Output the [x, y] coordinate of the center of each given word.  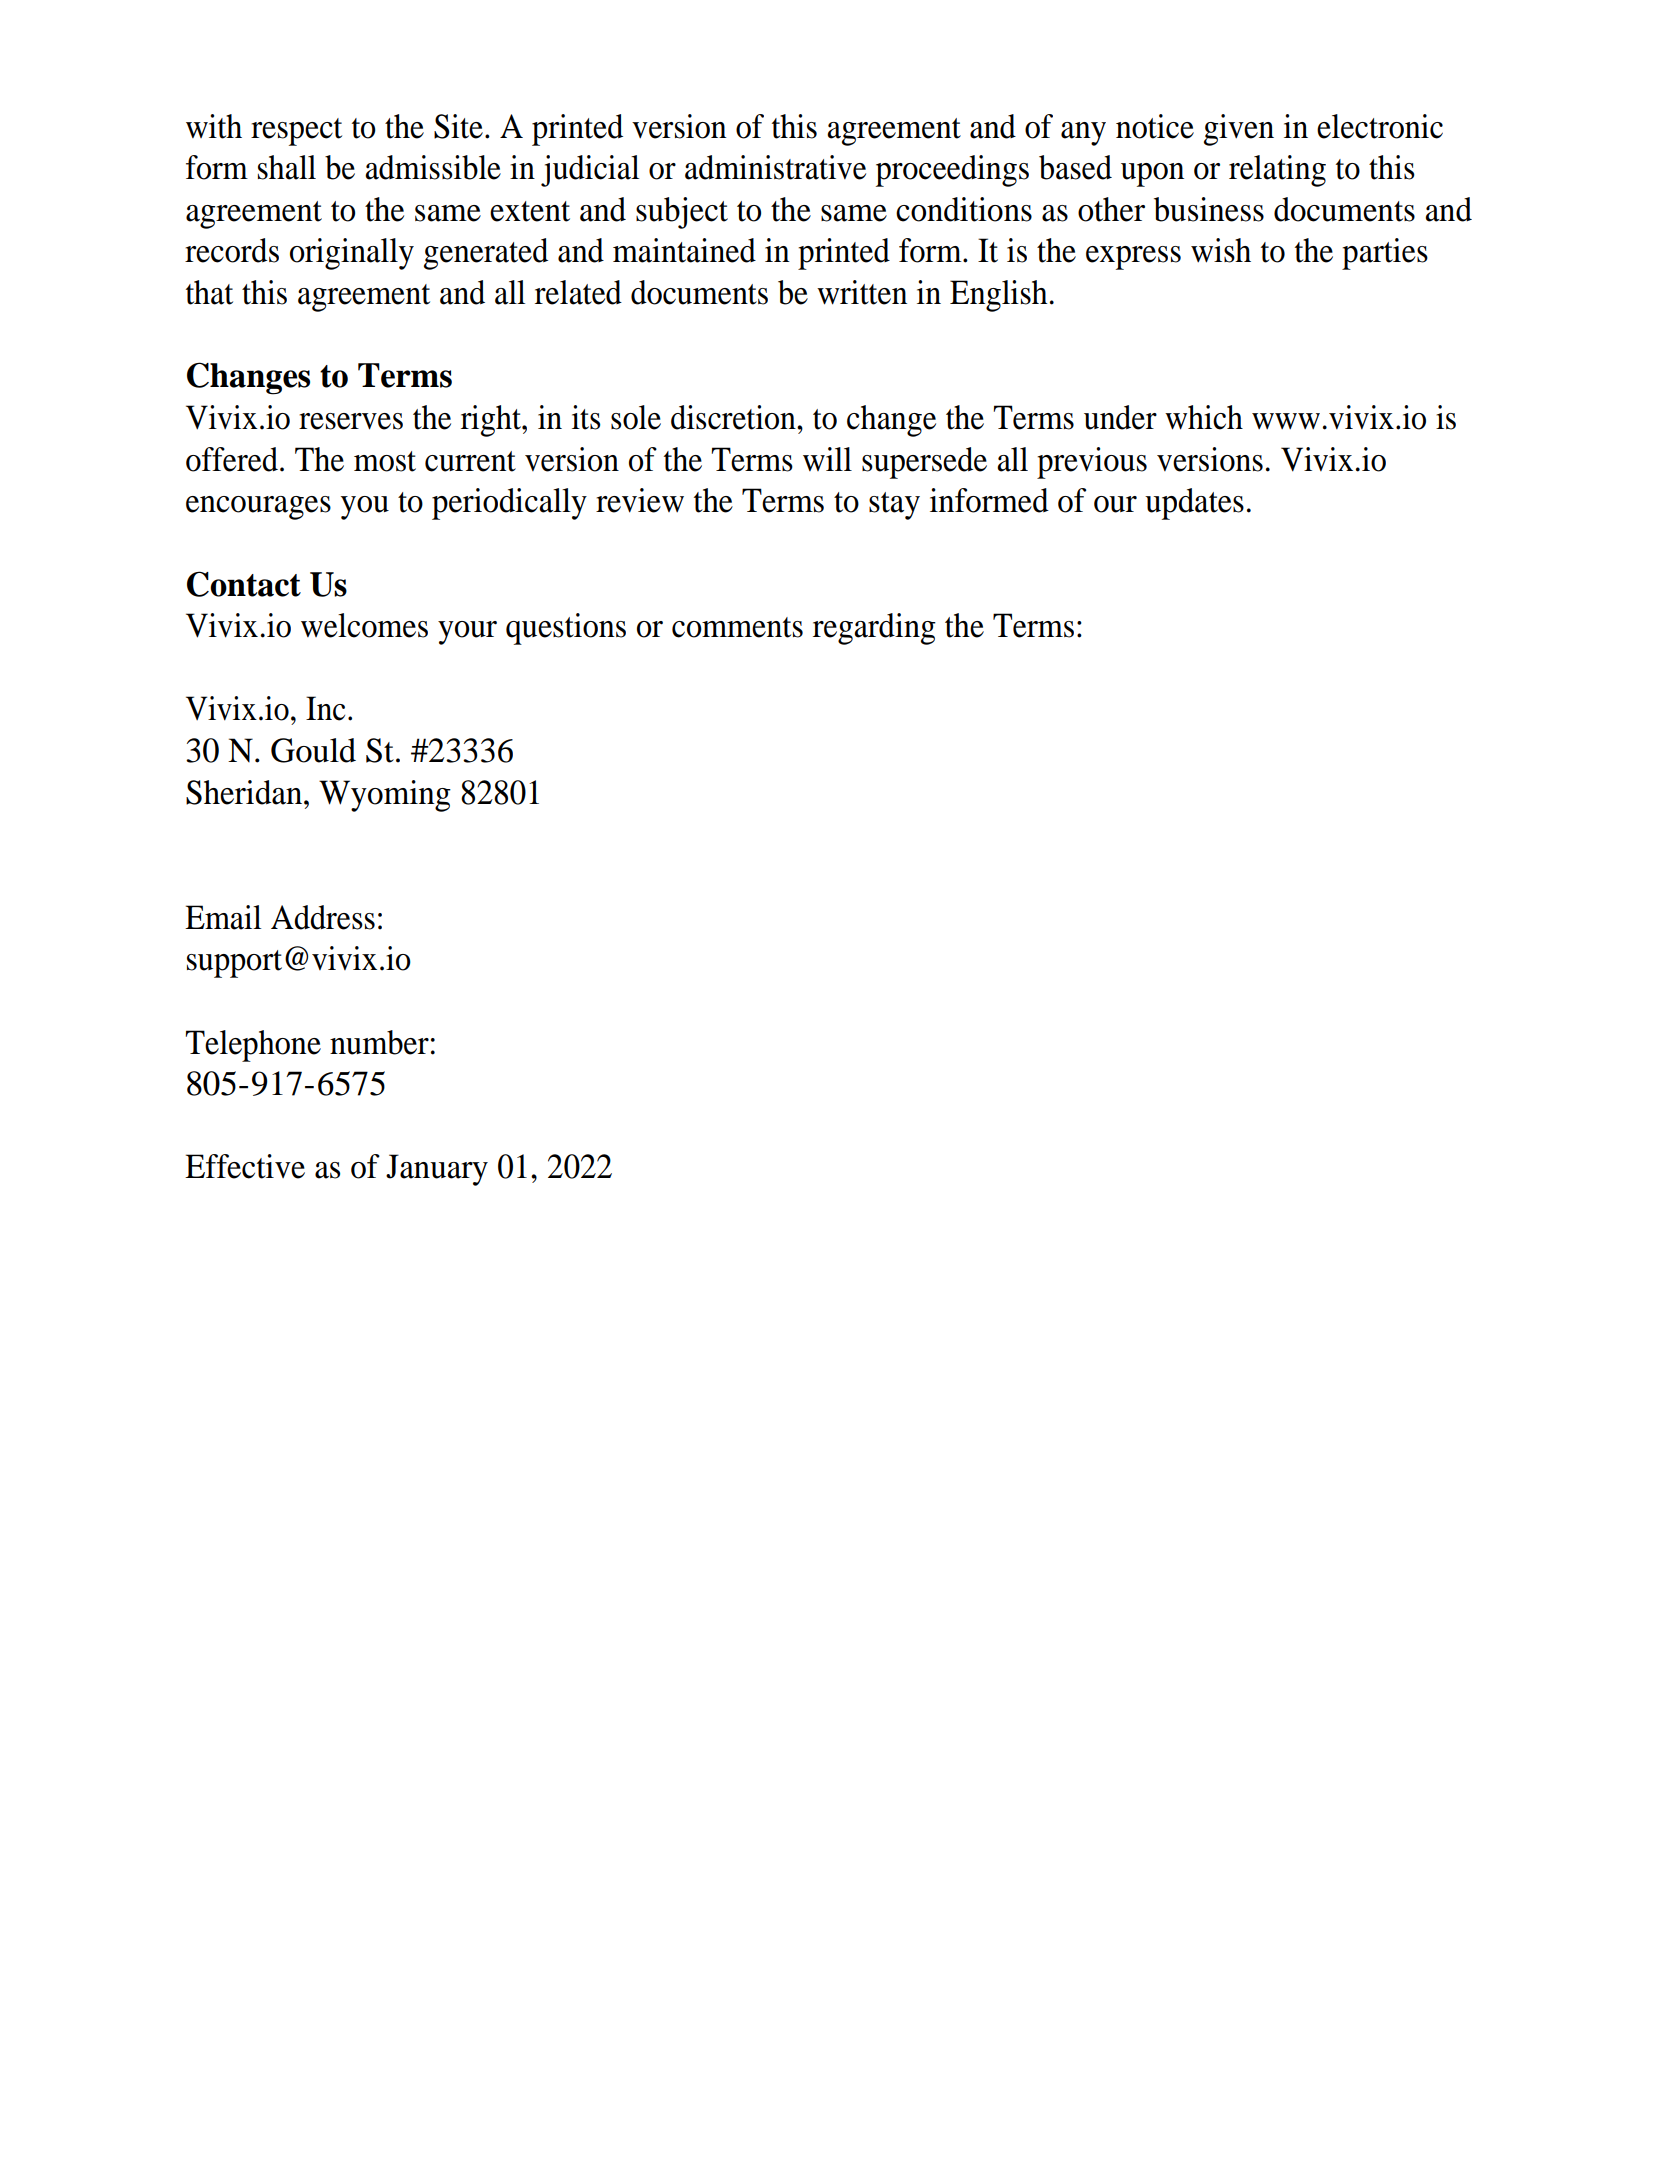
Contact [244, 584]
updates [1194, 504]
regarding [874, 629]
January [437, 1170]
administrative [775, 167]
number [379, 1042]
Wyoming [385, 796]
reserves [351, 421]
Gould [313, 750]
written [862, 292]
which [1204, 417]
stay [894, 506]
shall [287, 167]
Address [323, 917]
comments [737, 627]
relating [1277, 171]
